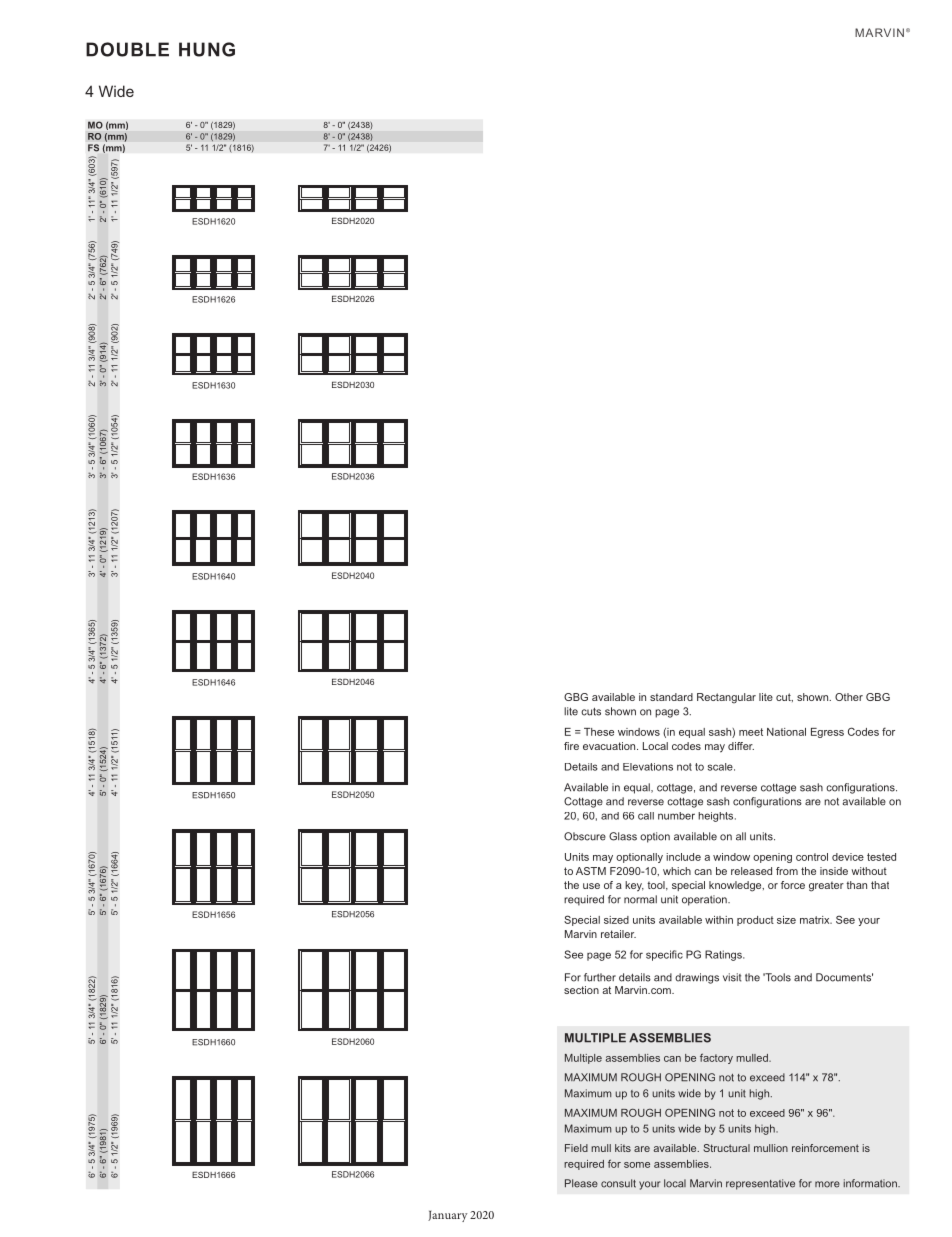 The height and width of the document is (1237, 952). What do you see at coordinates (816, 920) in the document?
I see `matrix` at bounding box center [816, 920].
